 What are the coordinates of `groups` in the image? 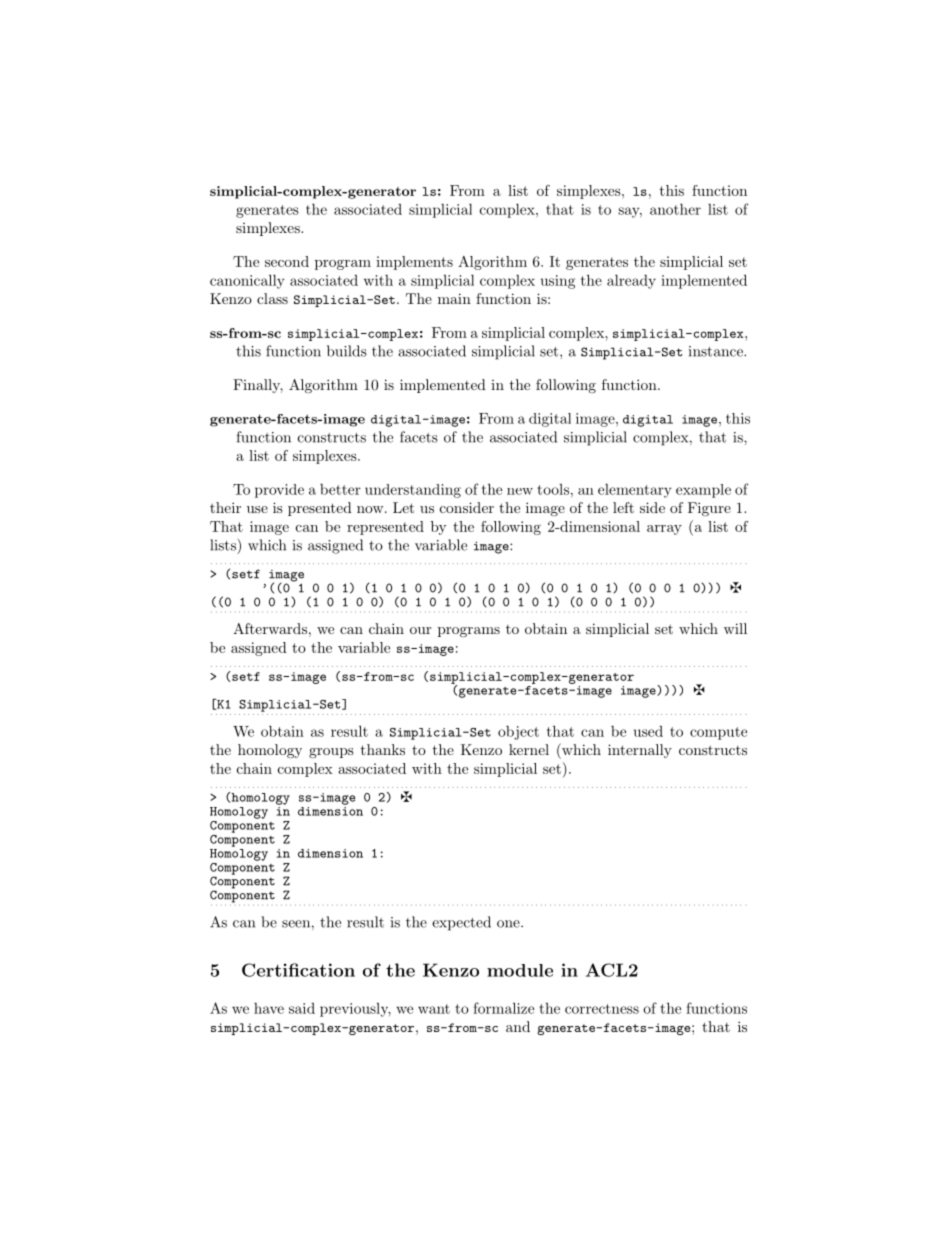 It's located at (331, 753).
